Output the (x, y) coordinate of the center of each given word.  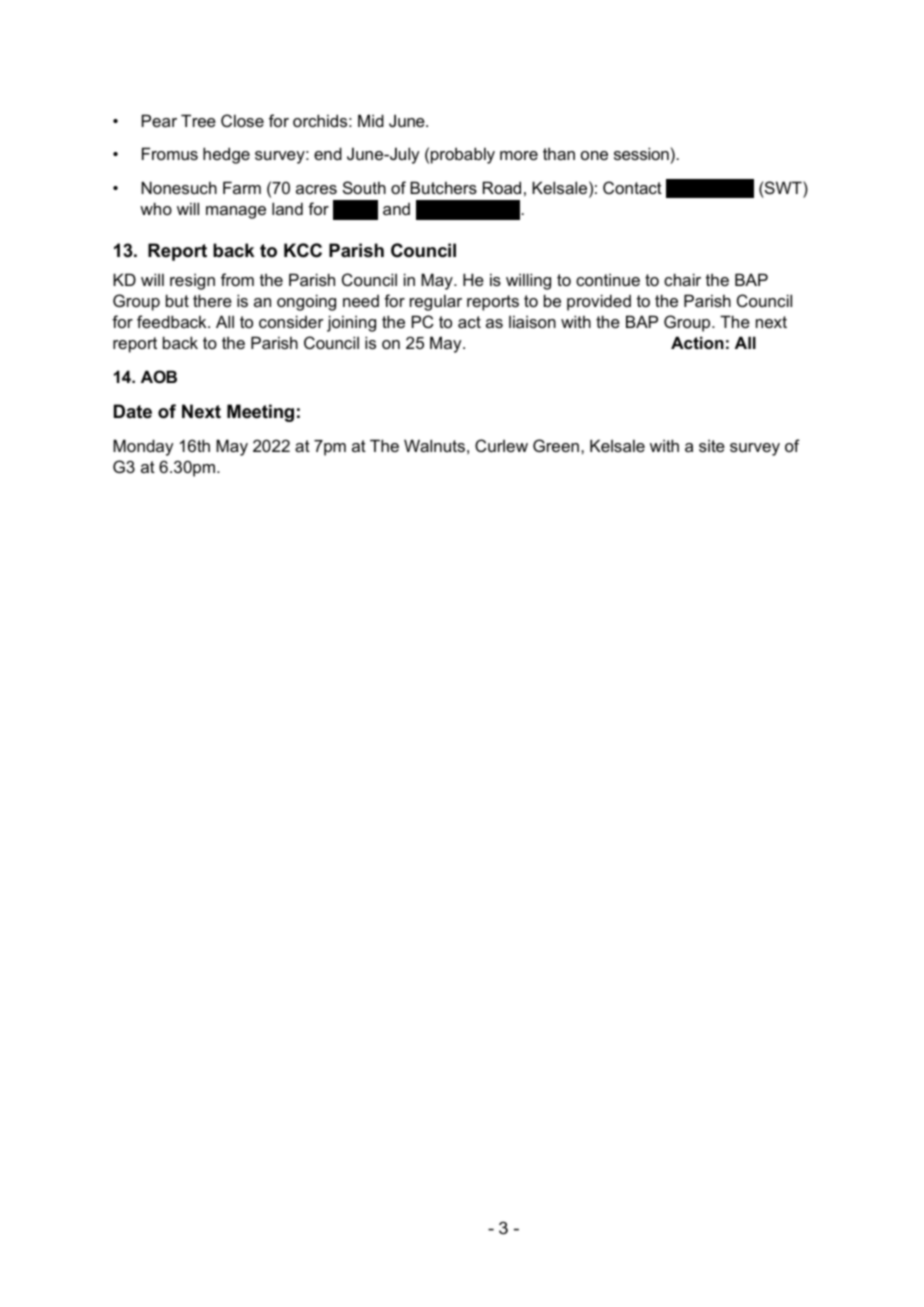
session (641, 153)
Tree (198, 120)
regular (436, 302)
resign (192, 281)
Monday (143, 447)
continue (608, 279)
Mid (371, 120)
